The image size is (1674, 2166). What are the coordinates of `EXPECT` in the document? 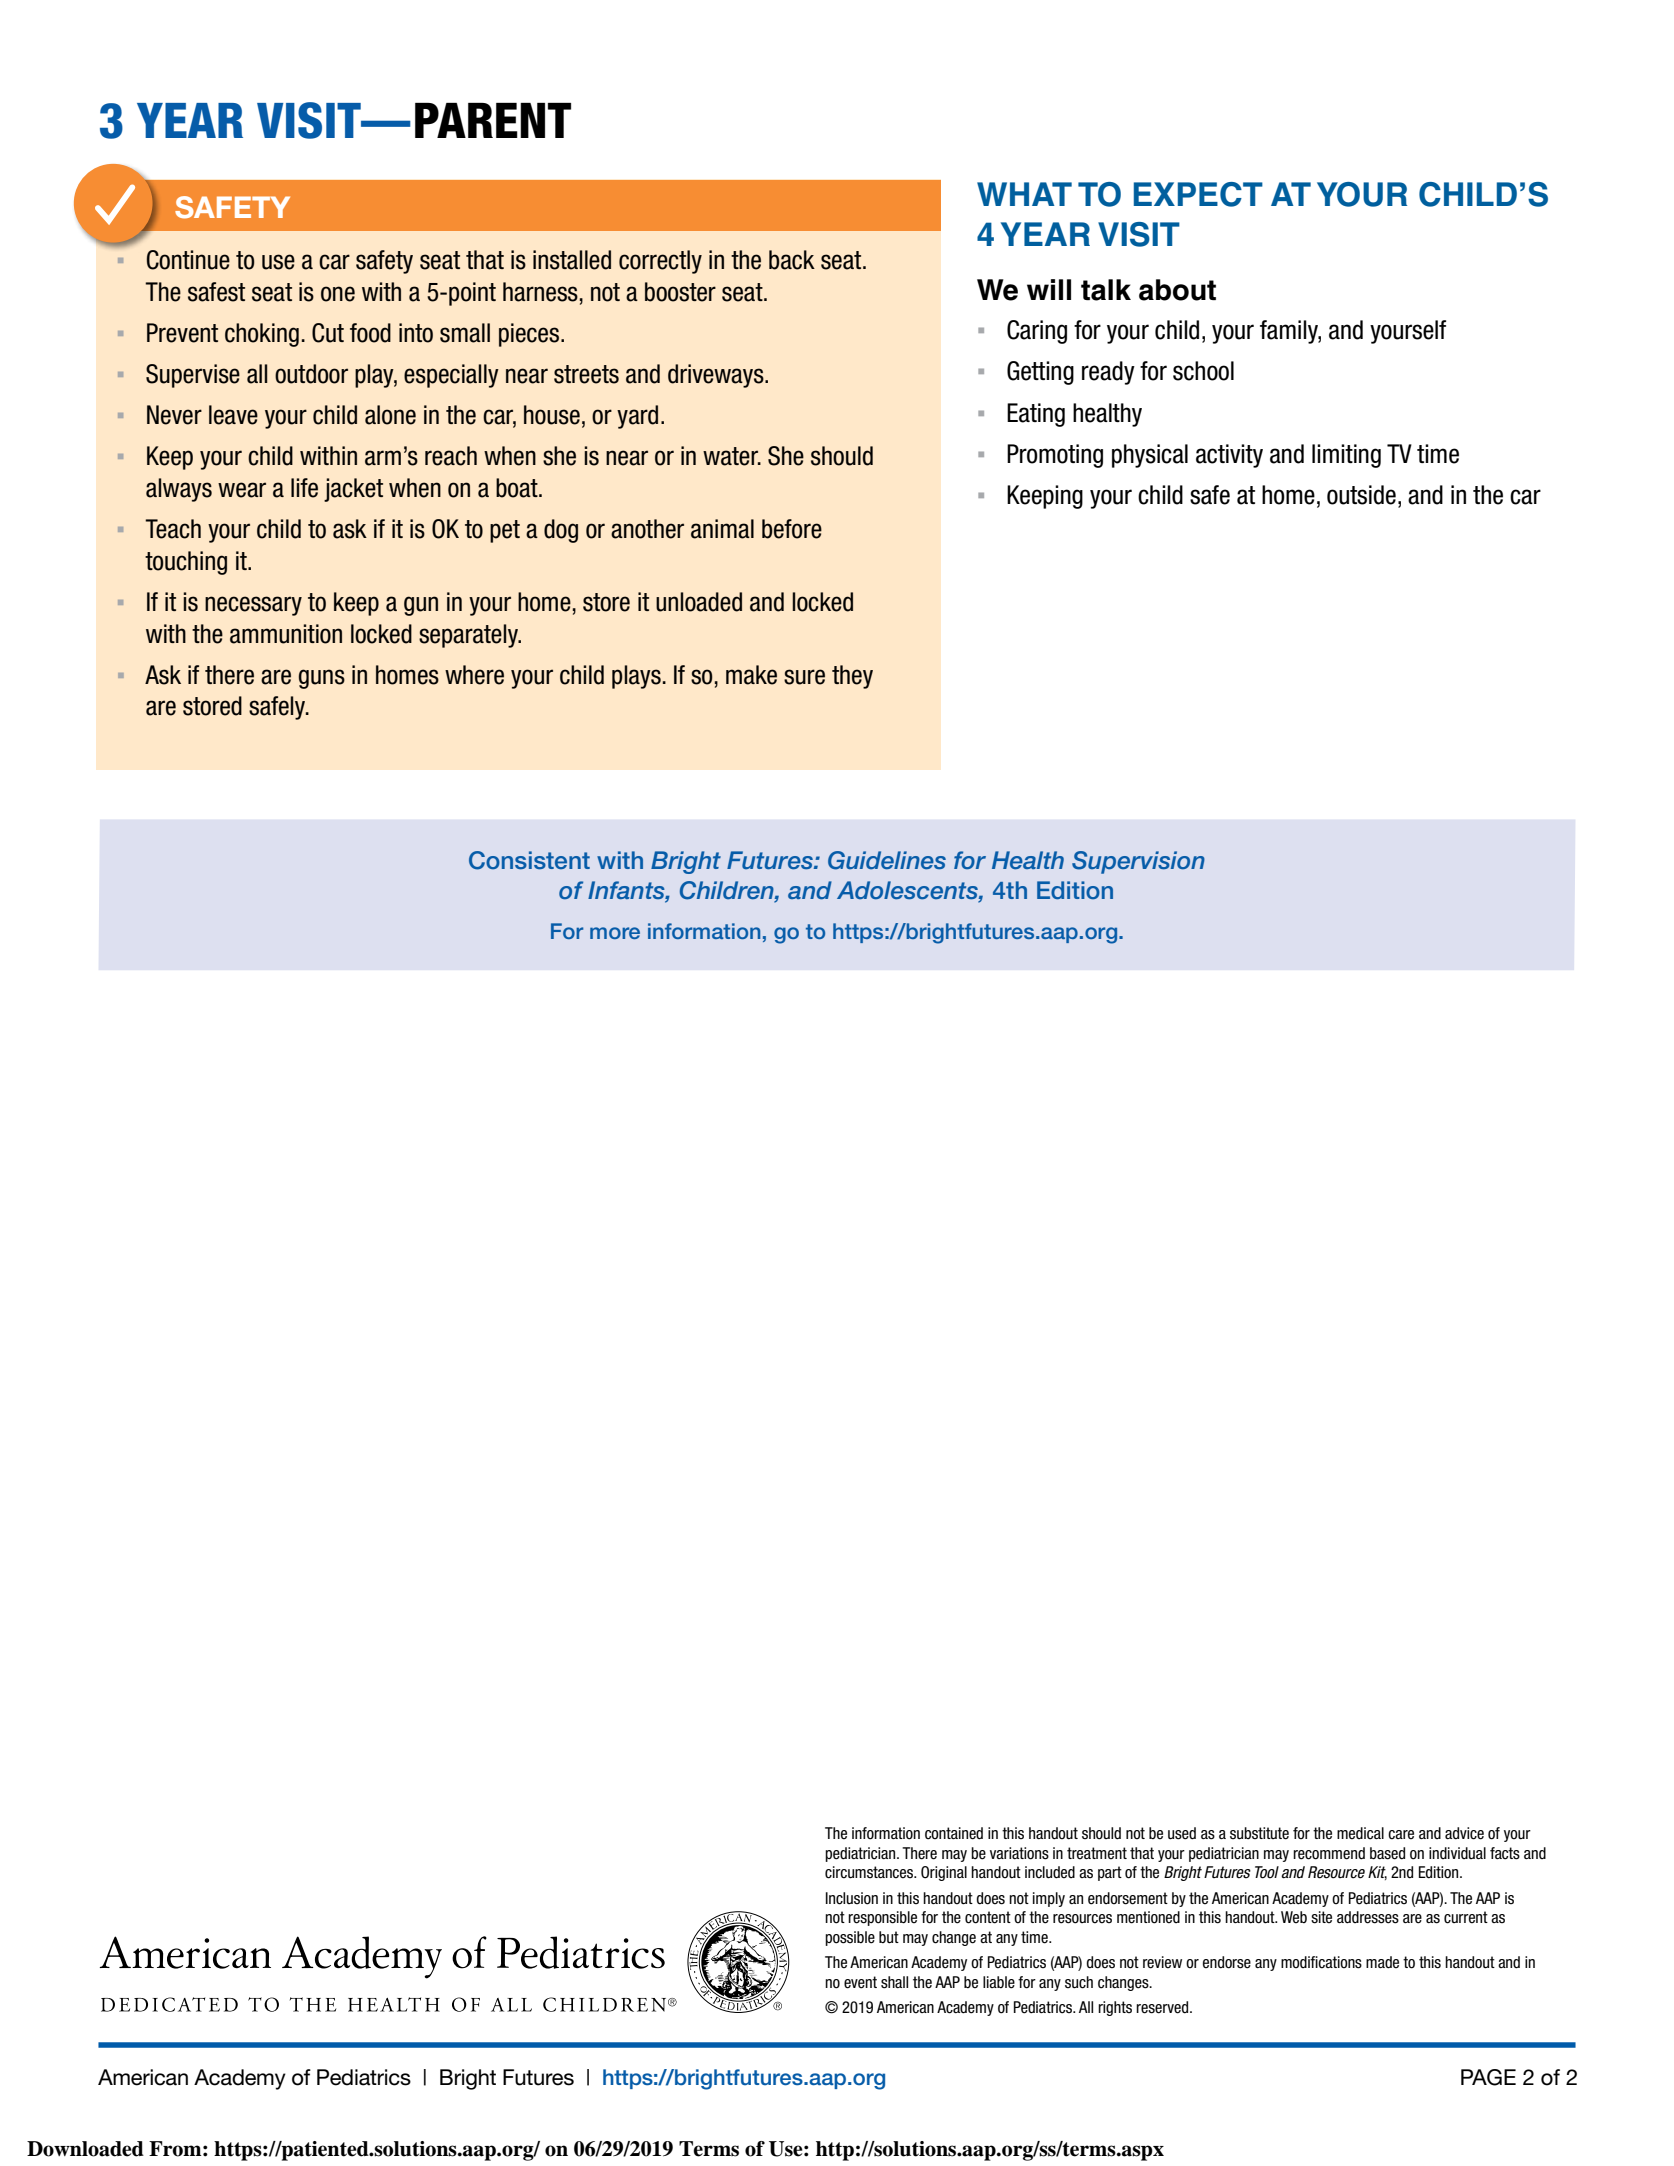 It's located at (1198, 194).
